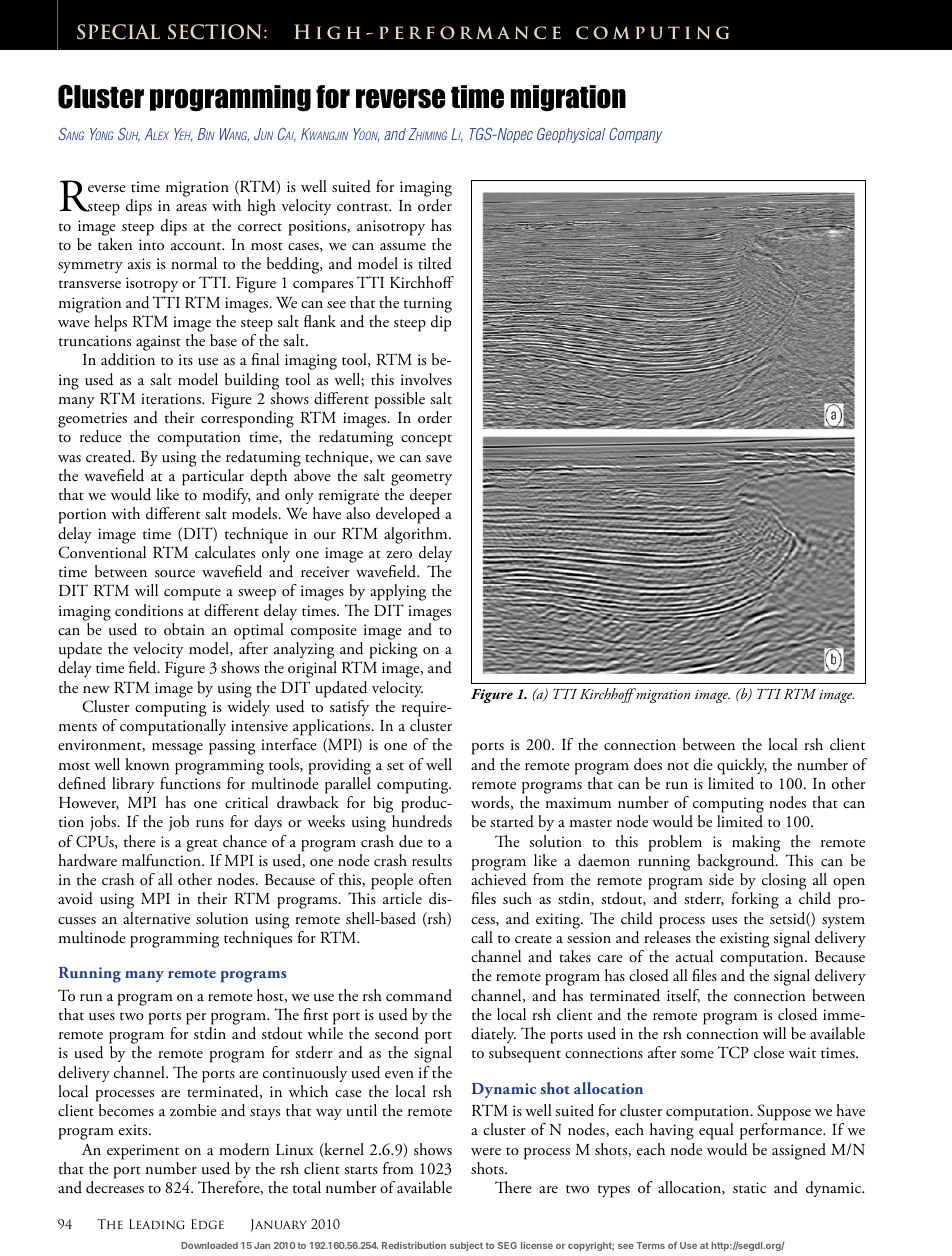 The width and height of the page is (952, 1256). Describe the element at coordinates (157, 1224) in the page. I see `Leading` at that location.
